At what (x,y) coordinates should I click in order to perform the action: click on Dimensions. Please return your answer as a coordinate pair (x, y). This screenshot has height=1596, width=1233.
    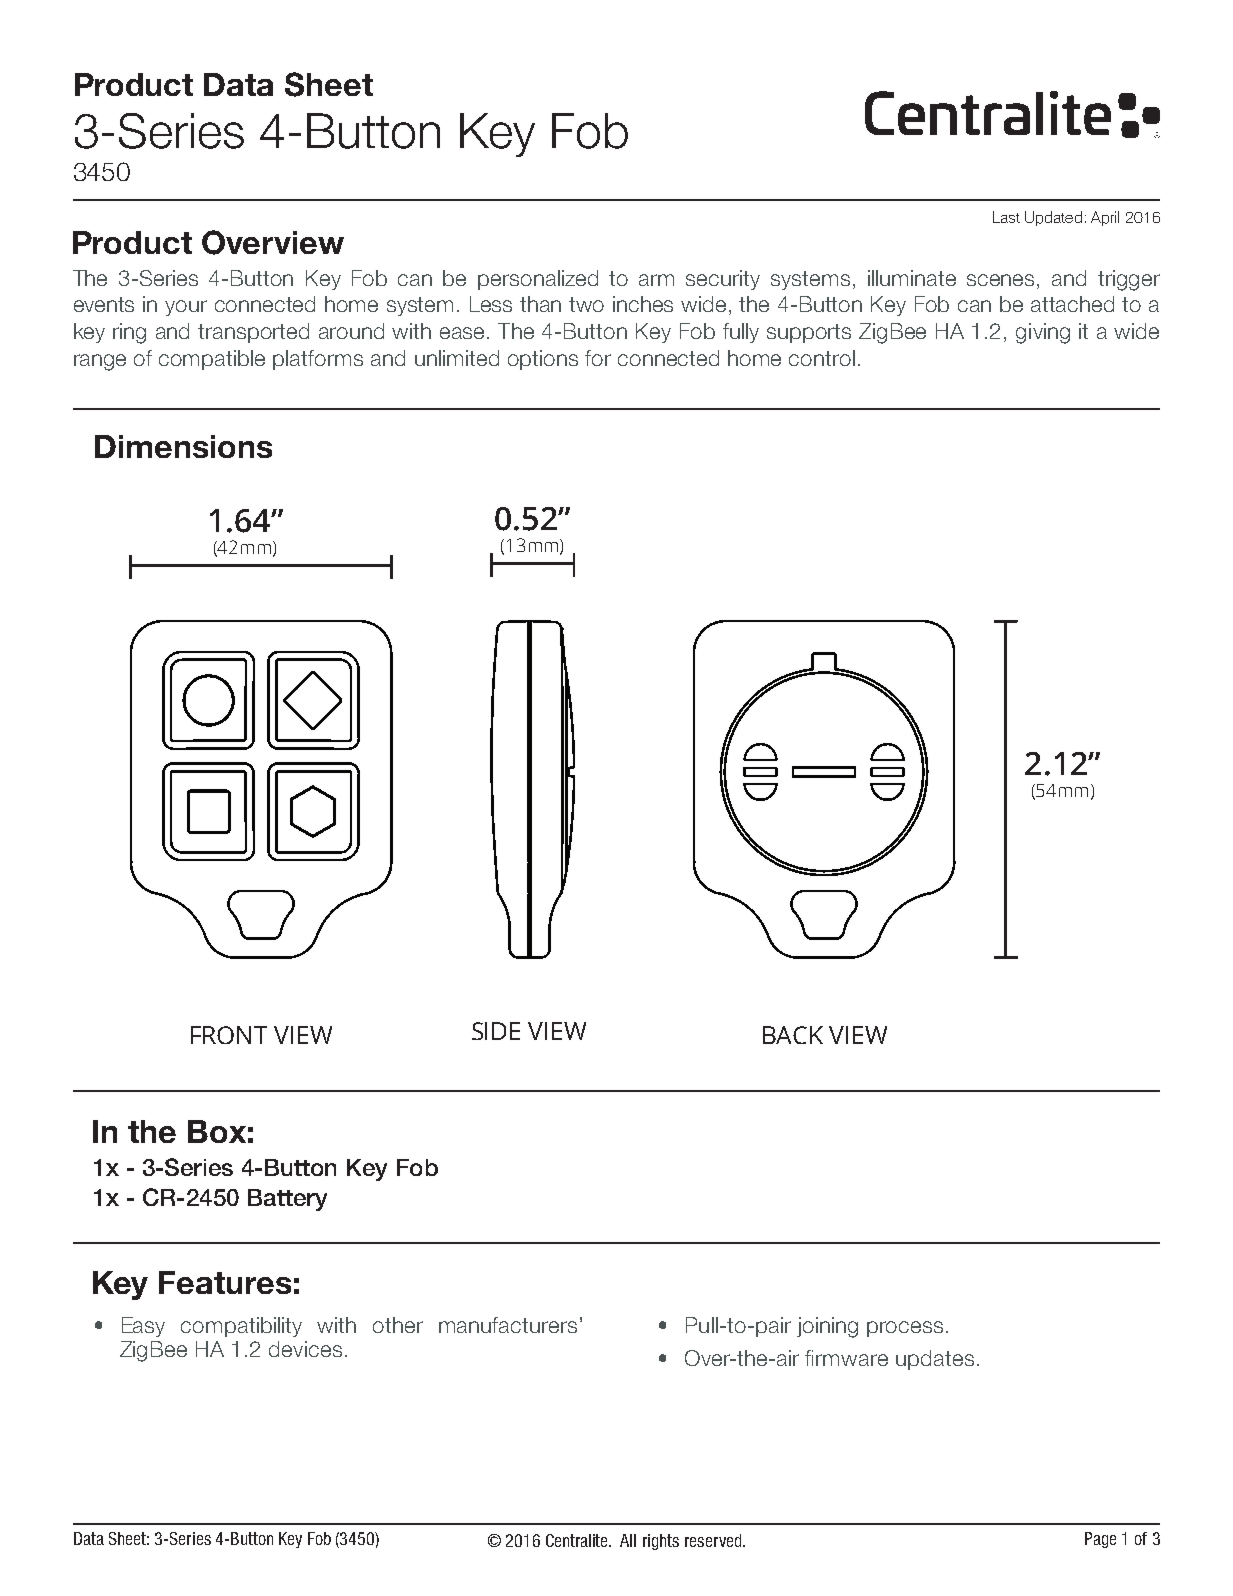
    Looking at the image, I should click on (183, 446).
